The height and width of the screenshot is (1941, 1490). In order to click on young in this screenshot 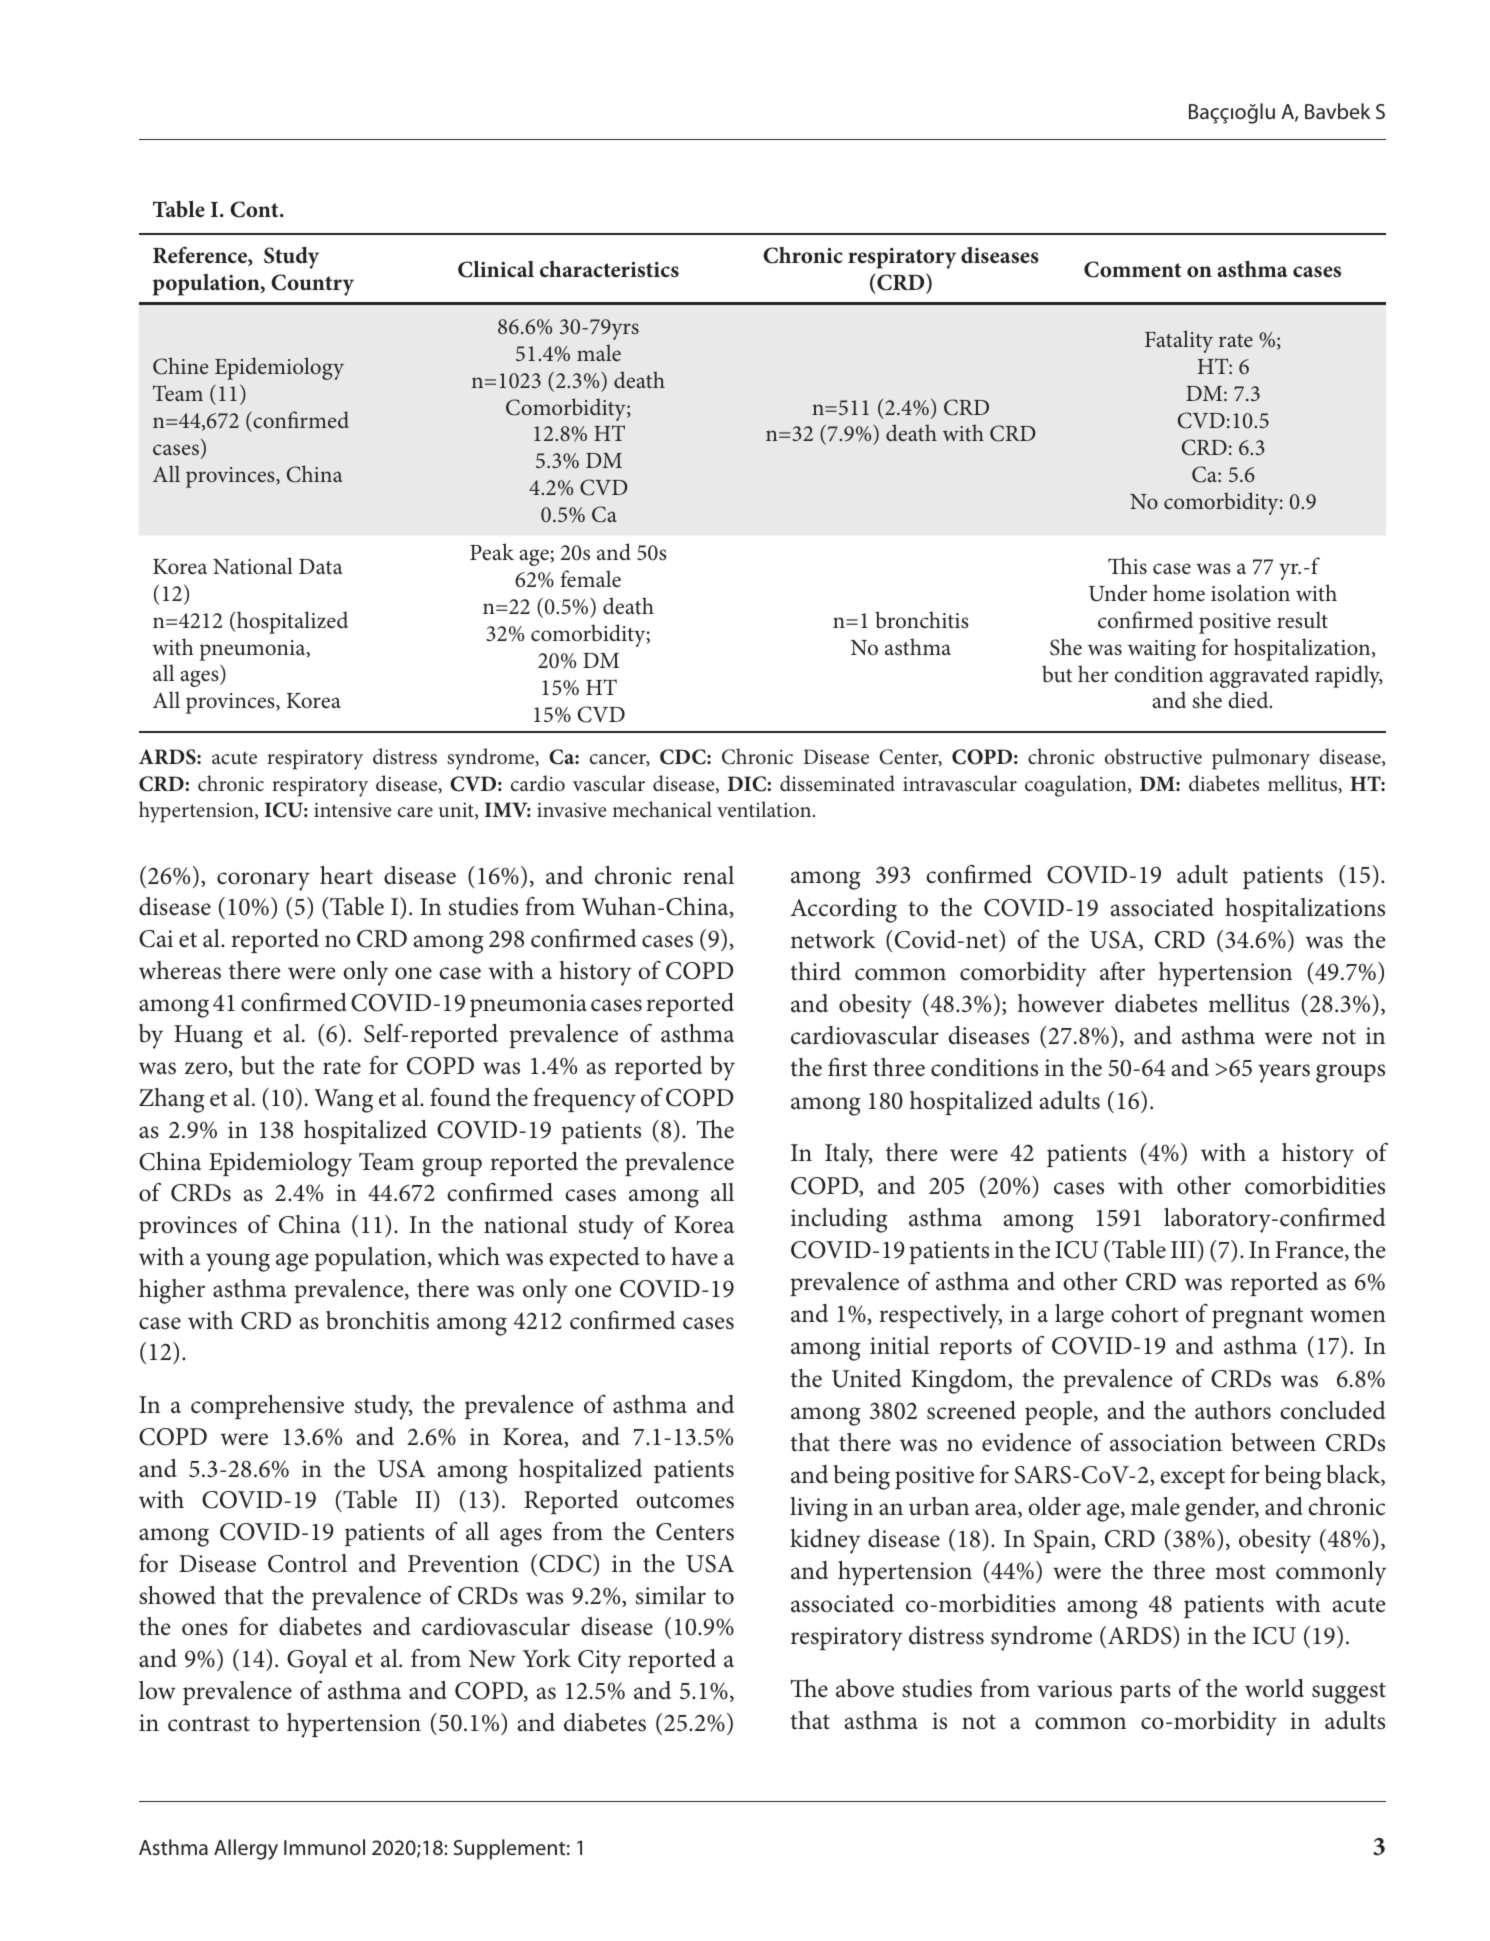, I will do `click(238, 1262)`.
